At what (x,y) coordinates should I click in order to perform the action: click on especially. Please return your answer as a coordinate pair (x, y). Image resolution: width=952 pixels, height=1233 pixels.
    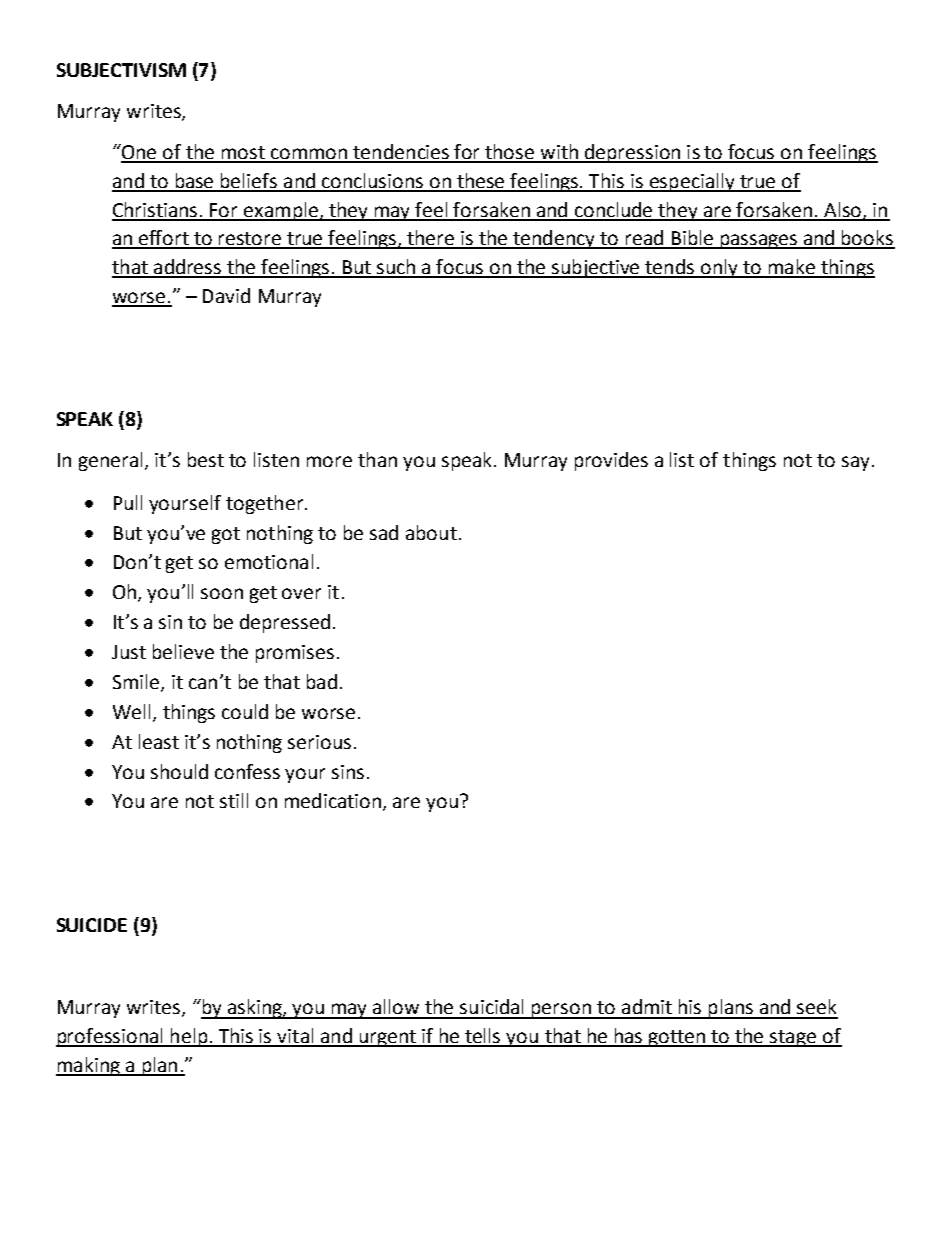
    Looking at the image, I should click on (692, 182).
